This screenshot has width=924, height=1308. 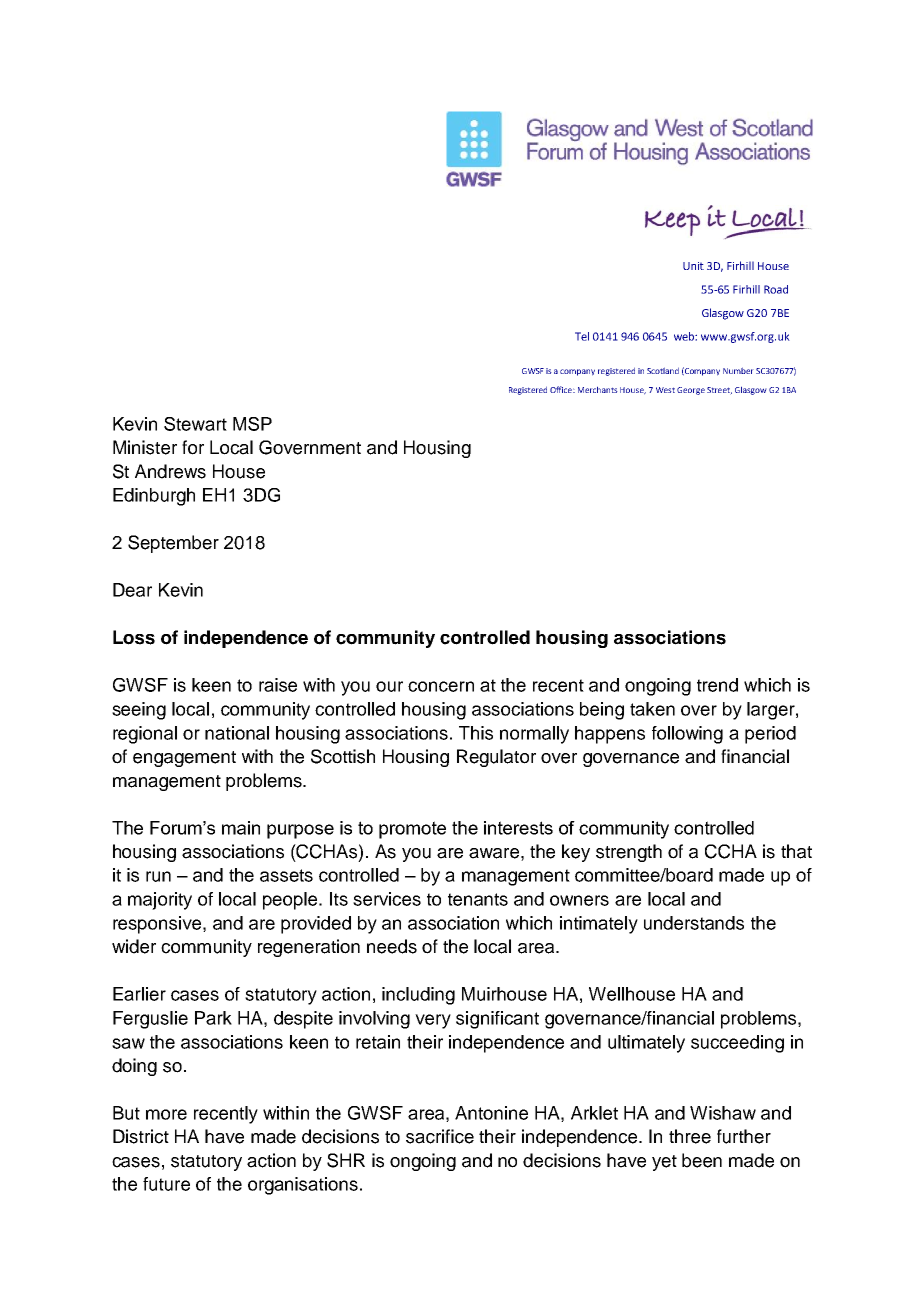 What do you see at coordinates (195, 424) in the screenshot?
I see `Stewart` at bounding box center [195, 424].
